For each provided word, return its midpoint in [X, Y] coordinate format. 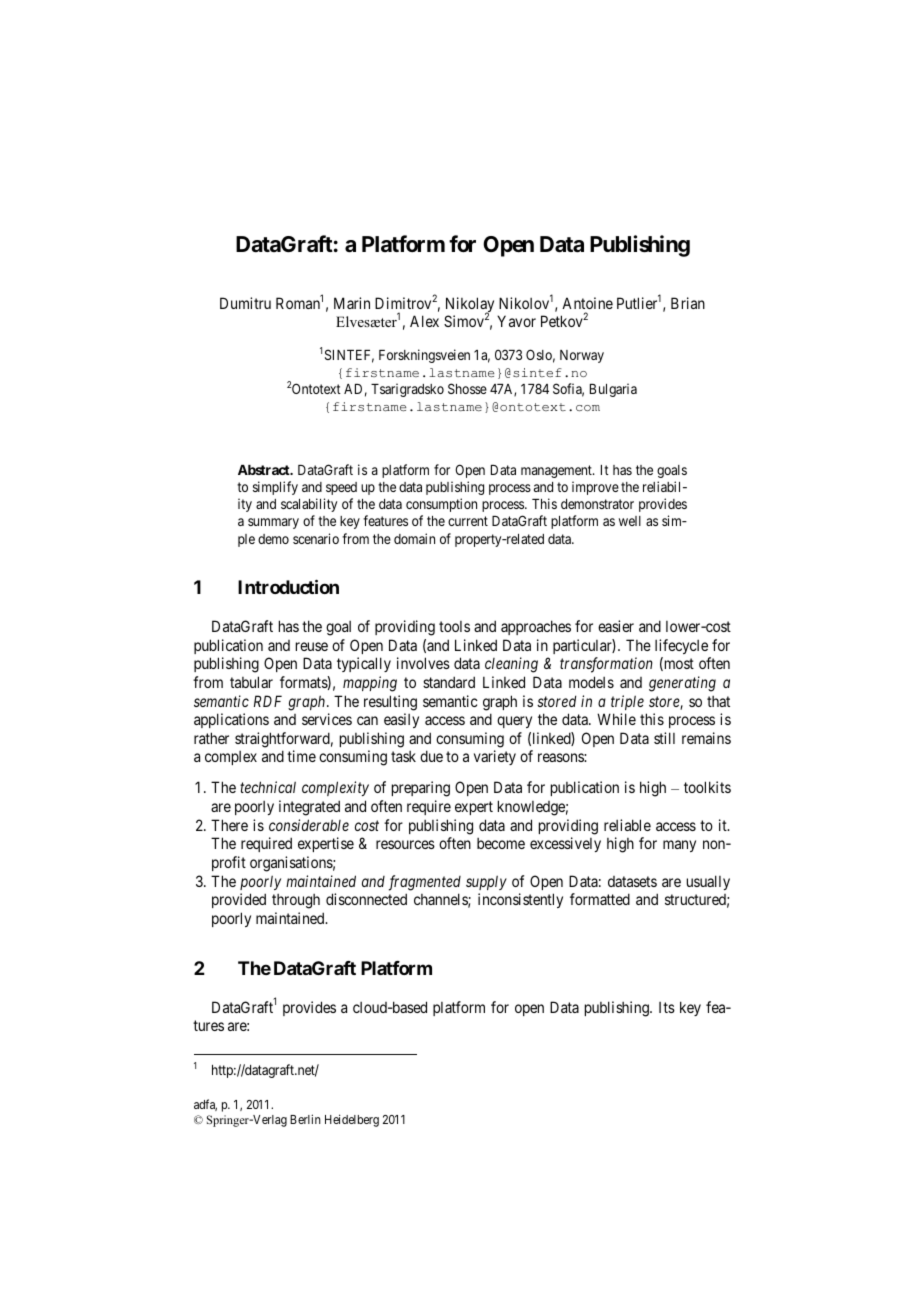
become [501, 843]
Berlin [305, 1119]
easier [616, 626]
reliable [627, 825]
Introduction [288, 586]
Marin [352, 303]
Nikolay [470, 306]
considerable [309, 825]
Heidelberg [352, 1120]
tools [454, 626]
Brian [688, 303]
